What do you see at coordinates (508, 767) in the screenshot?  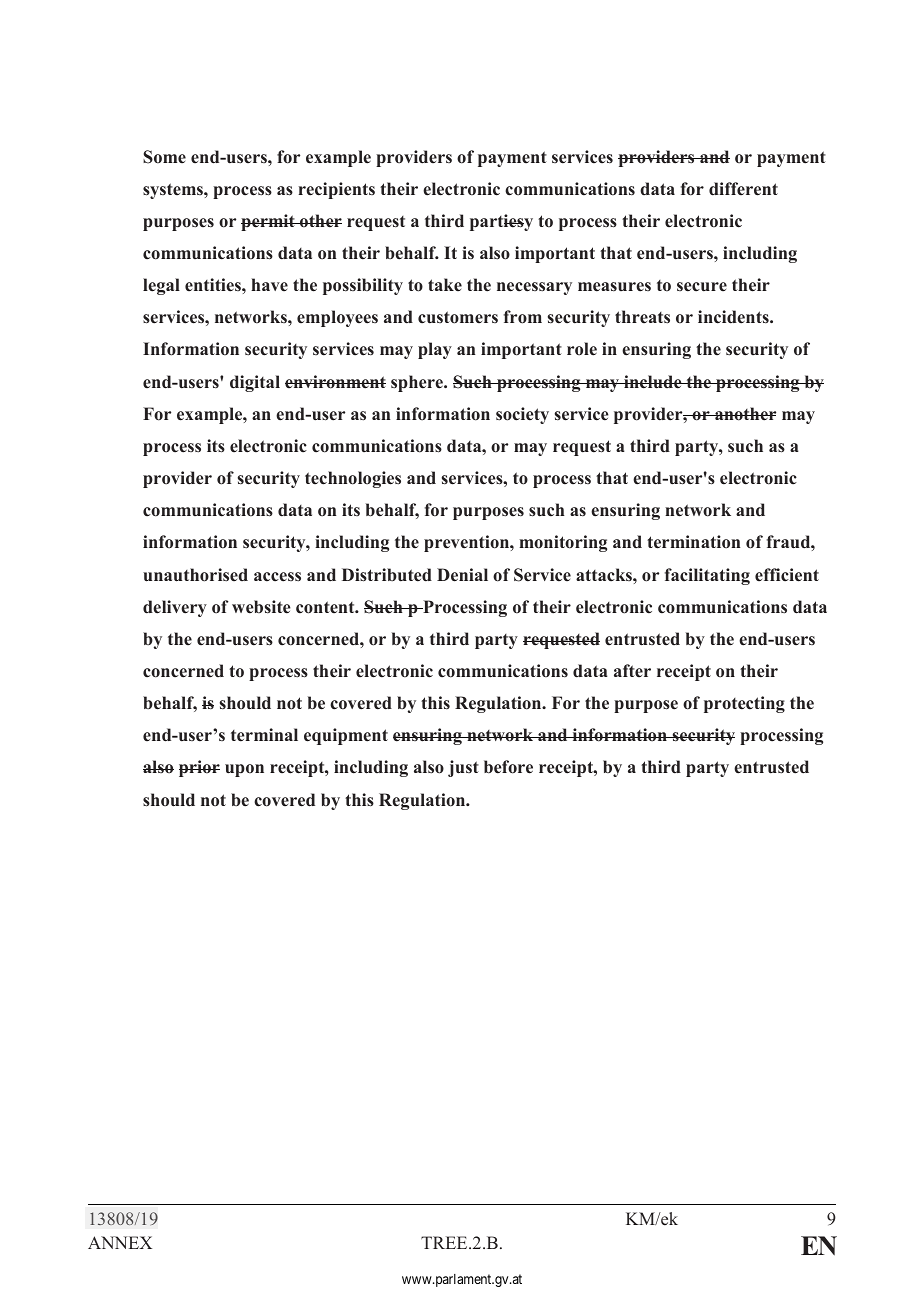 I see `before` at bounding box center [508, 767].
